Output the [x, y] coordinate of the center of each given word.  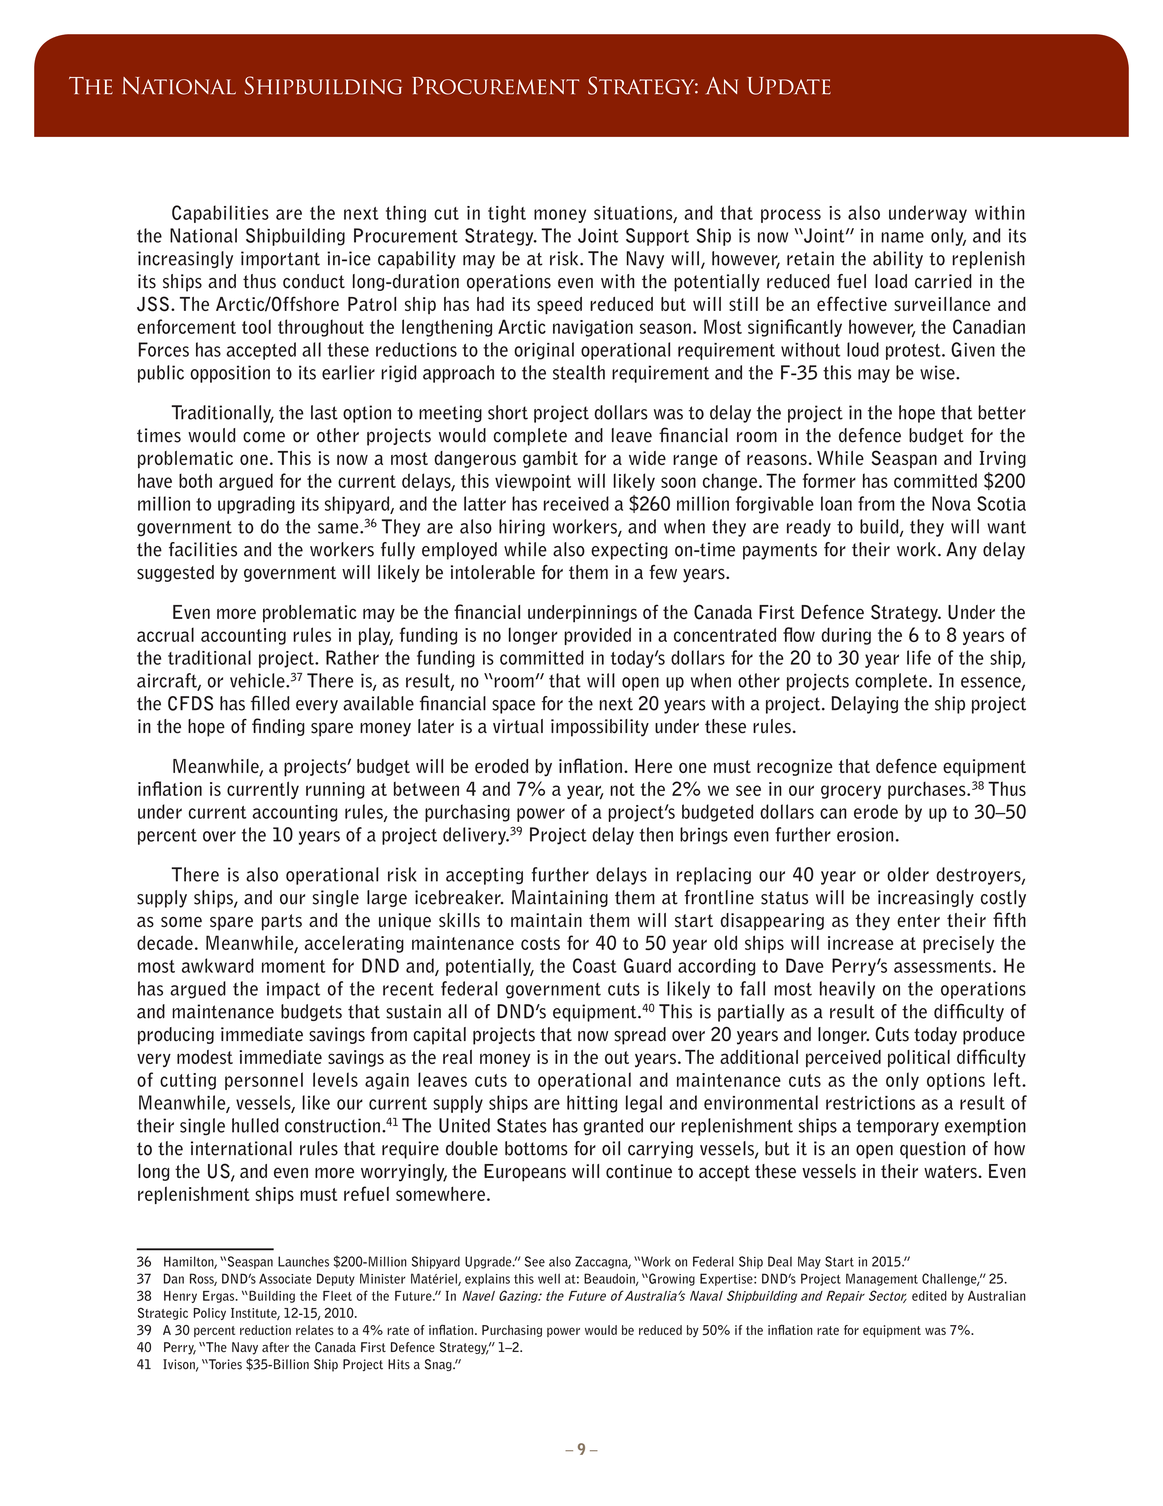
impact [293, 990]
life [919, 657]
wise [938, 372]
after [275, 1347]
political [919, 1058]
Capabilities [220, 214]
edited [929, 1296]
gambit [550, 459]
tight [507, 214]
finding [278, 727]
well [549, 1278]
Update [789, 86]
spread [640, 1036]
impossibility [600, 728]
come [264, 437]
